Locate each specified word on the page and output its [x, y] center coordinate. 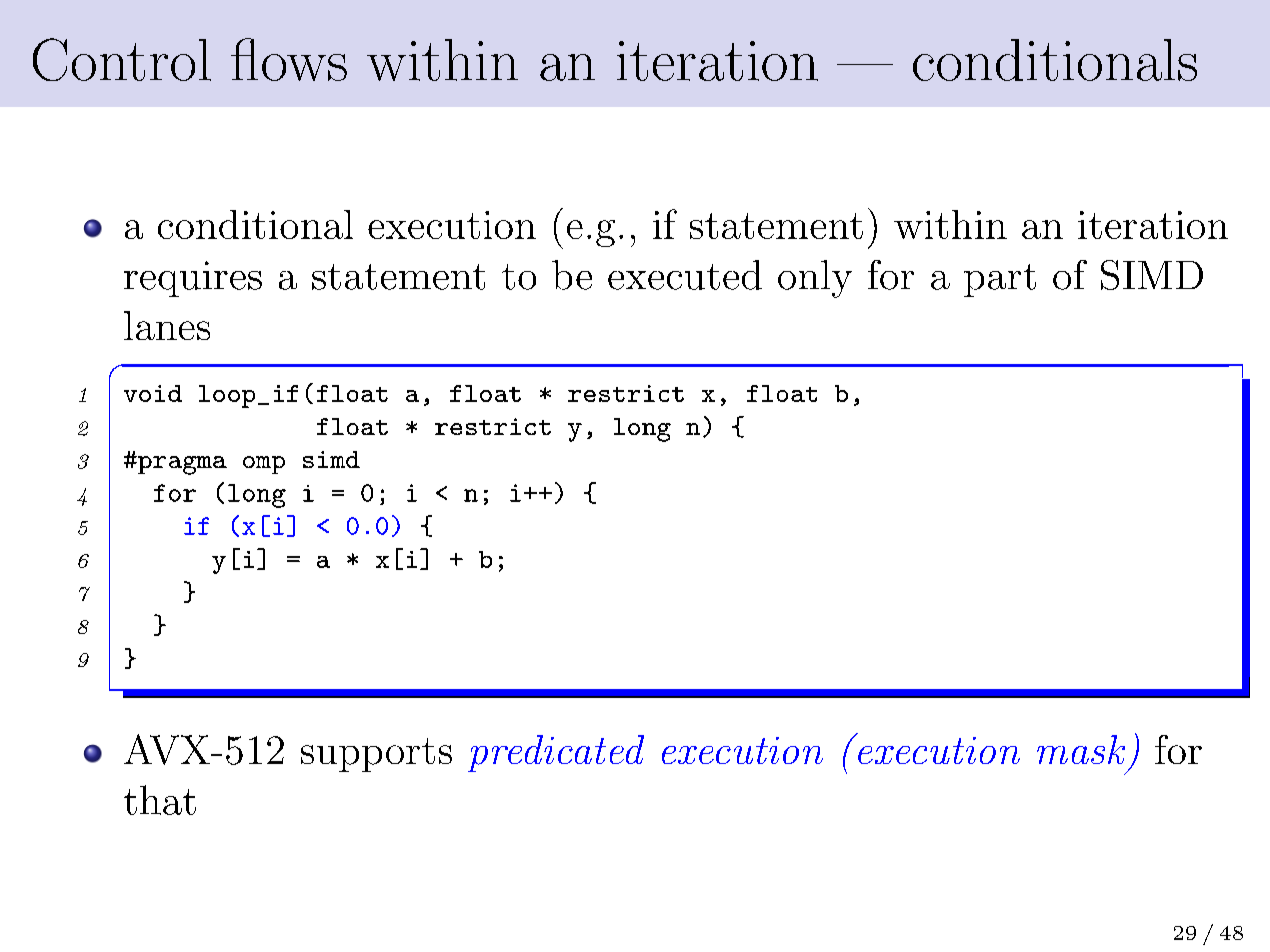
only [815, 279]
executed [685, 275]
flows [289, 59]
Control [122, 59]
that [160, 800]
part [1000, 280]
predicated [556, 753]
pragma [181, 465]
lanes [167, 325]
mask [1081, 749]
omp [264, 465]
